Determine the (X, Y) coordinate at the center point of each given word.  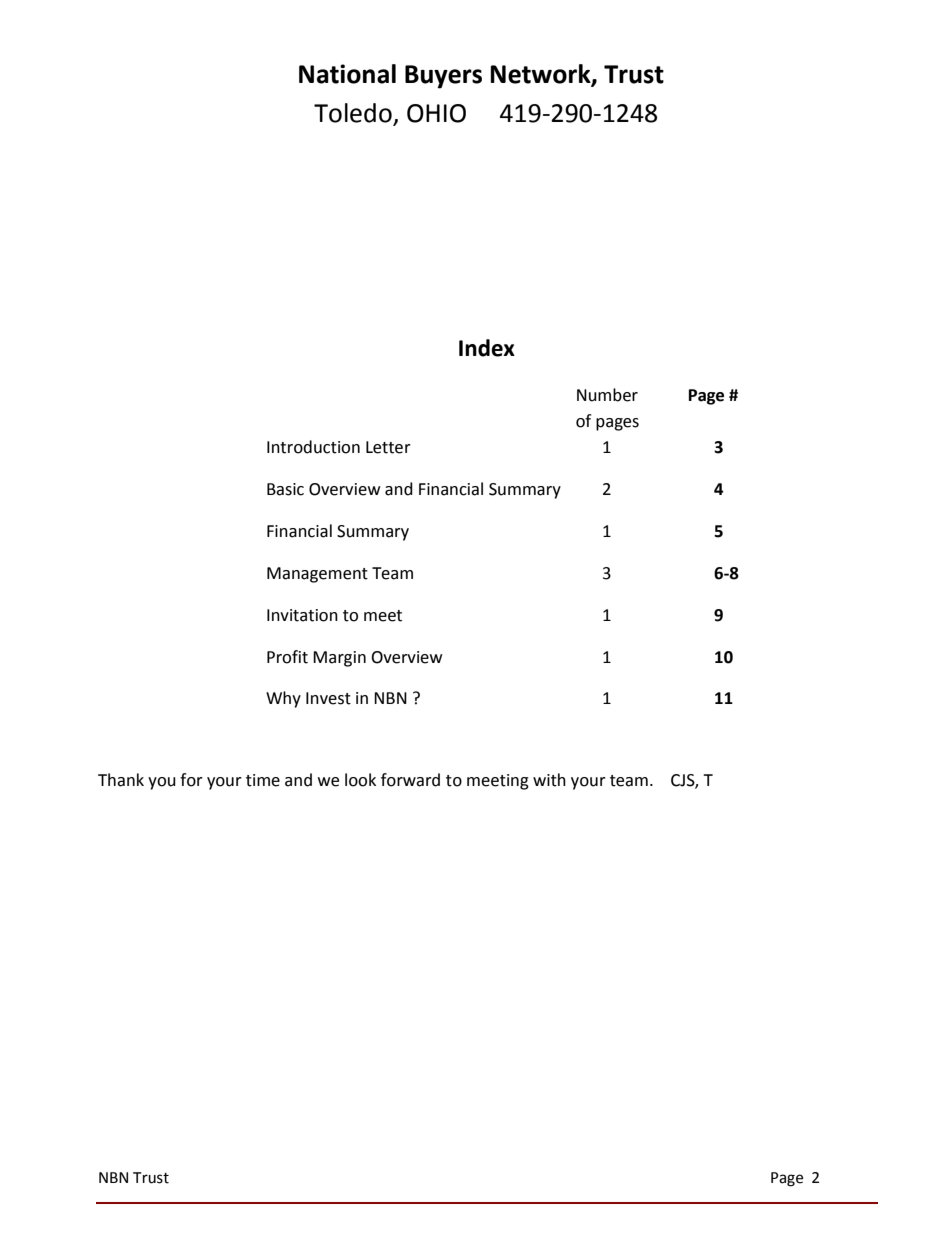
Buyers (443, 77)
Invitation (302, 615)
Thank (121, 780)
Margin (339, 659)
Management (317, 575)
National (347, 74)
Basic (285, 489)
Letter (388, 447)
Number (607, 395)
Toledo (354, 114)
